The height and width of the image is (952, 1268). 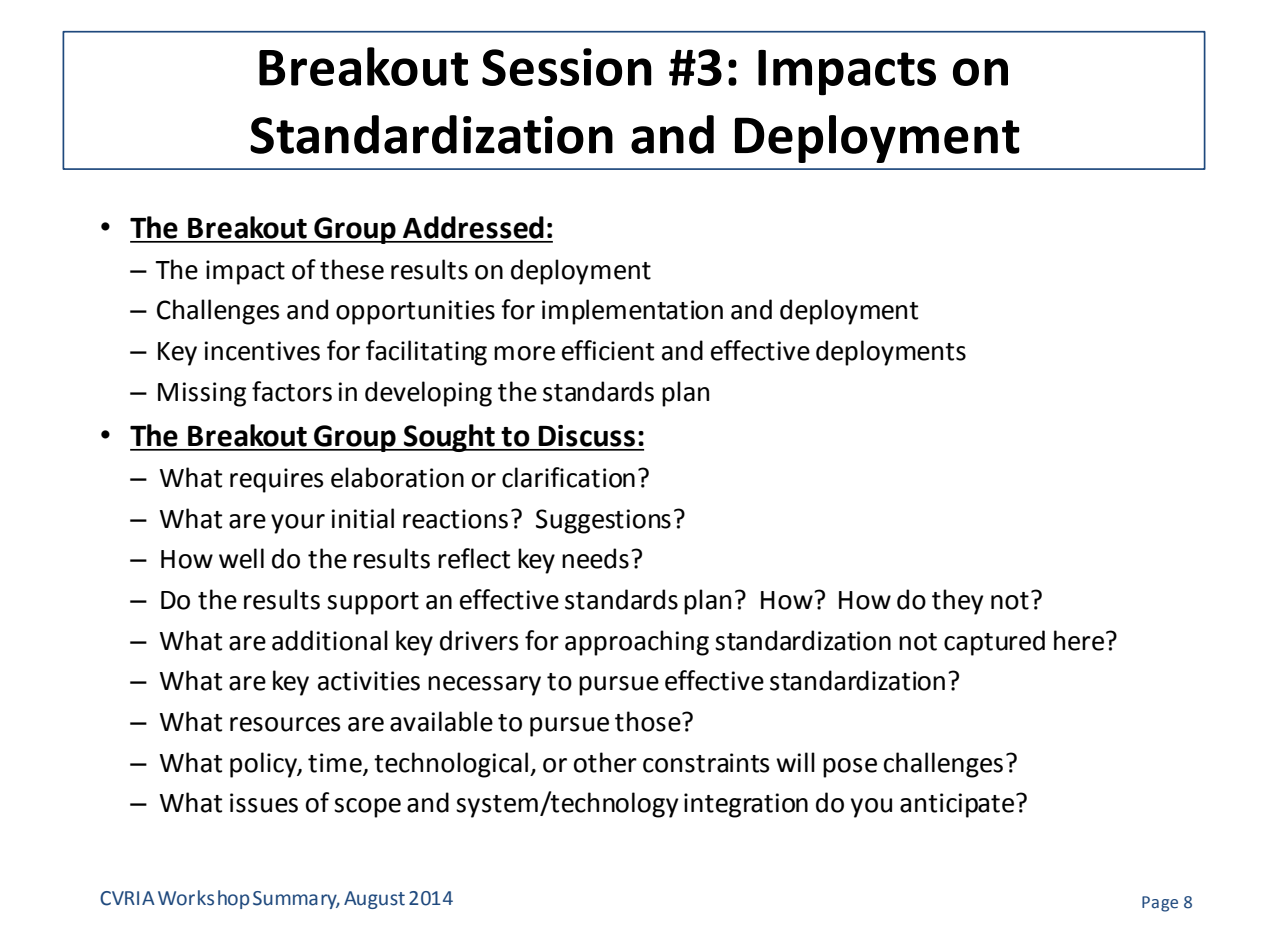 I want to click on clarification, so click(x=568, y=477).
